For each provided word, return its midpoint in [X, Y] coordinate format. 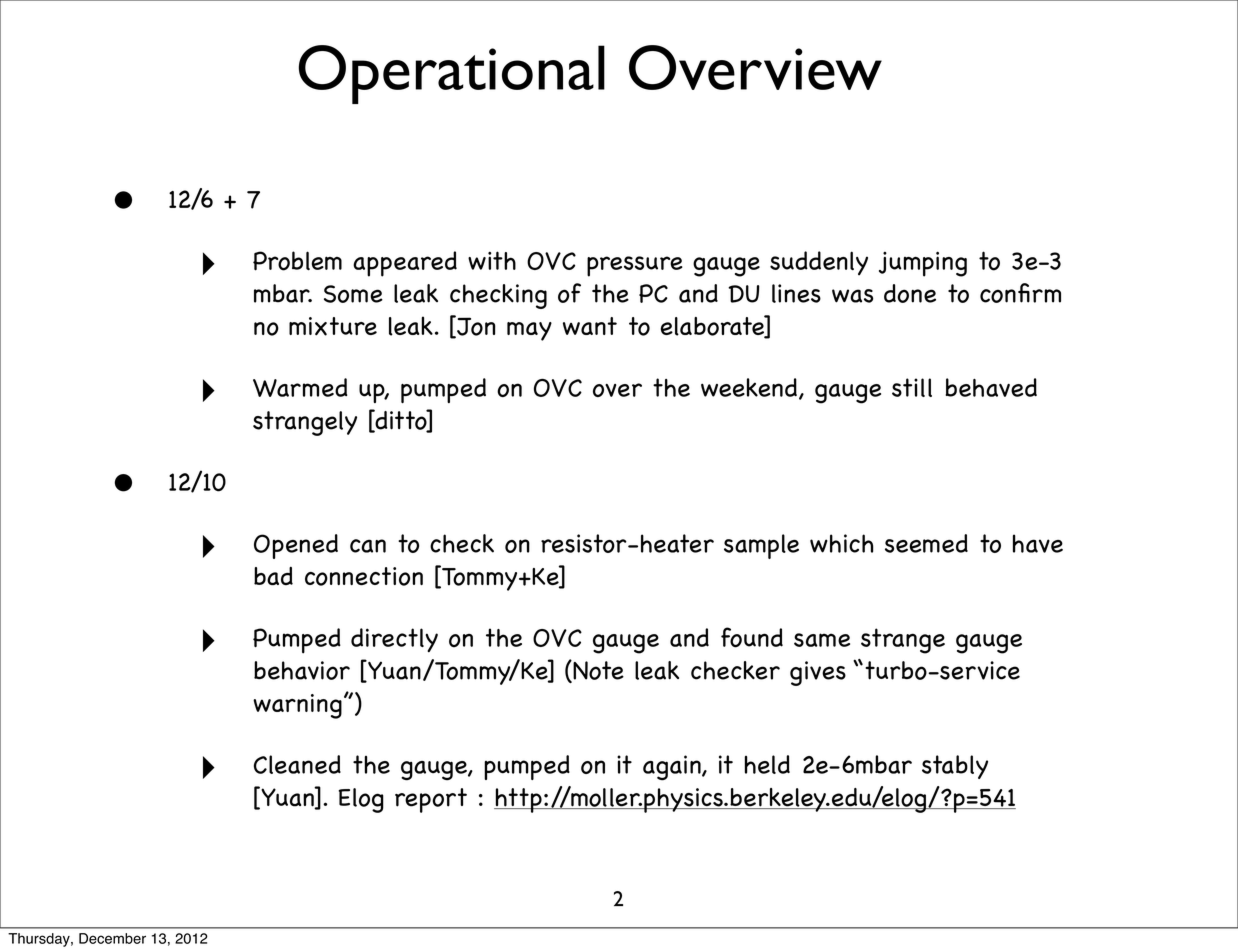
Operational [452, 74]
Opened [296, 546]
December [112, 938]
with [492, 260]
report [431, 800]
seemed [926, 543]
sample [761, 546]
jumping [923, 264]
